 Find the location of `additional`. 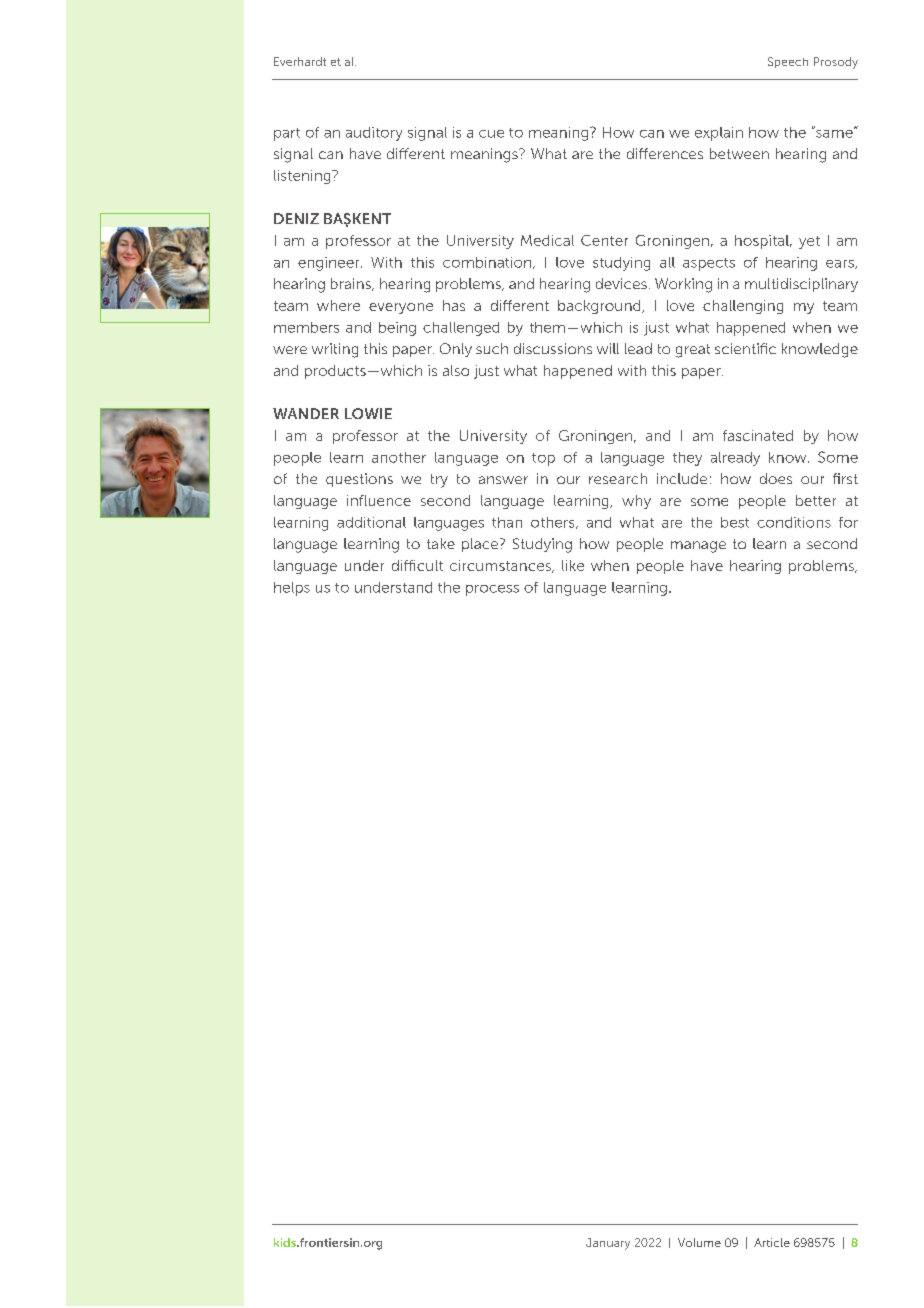

additional is located at coordinates (371, 522).
